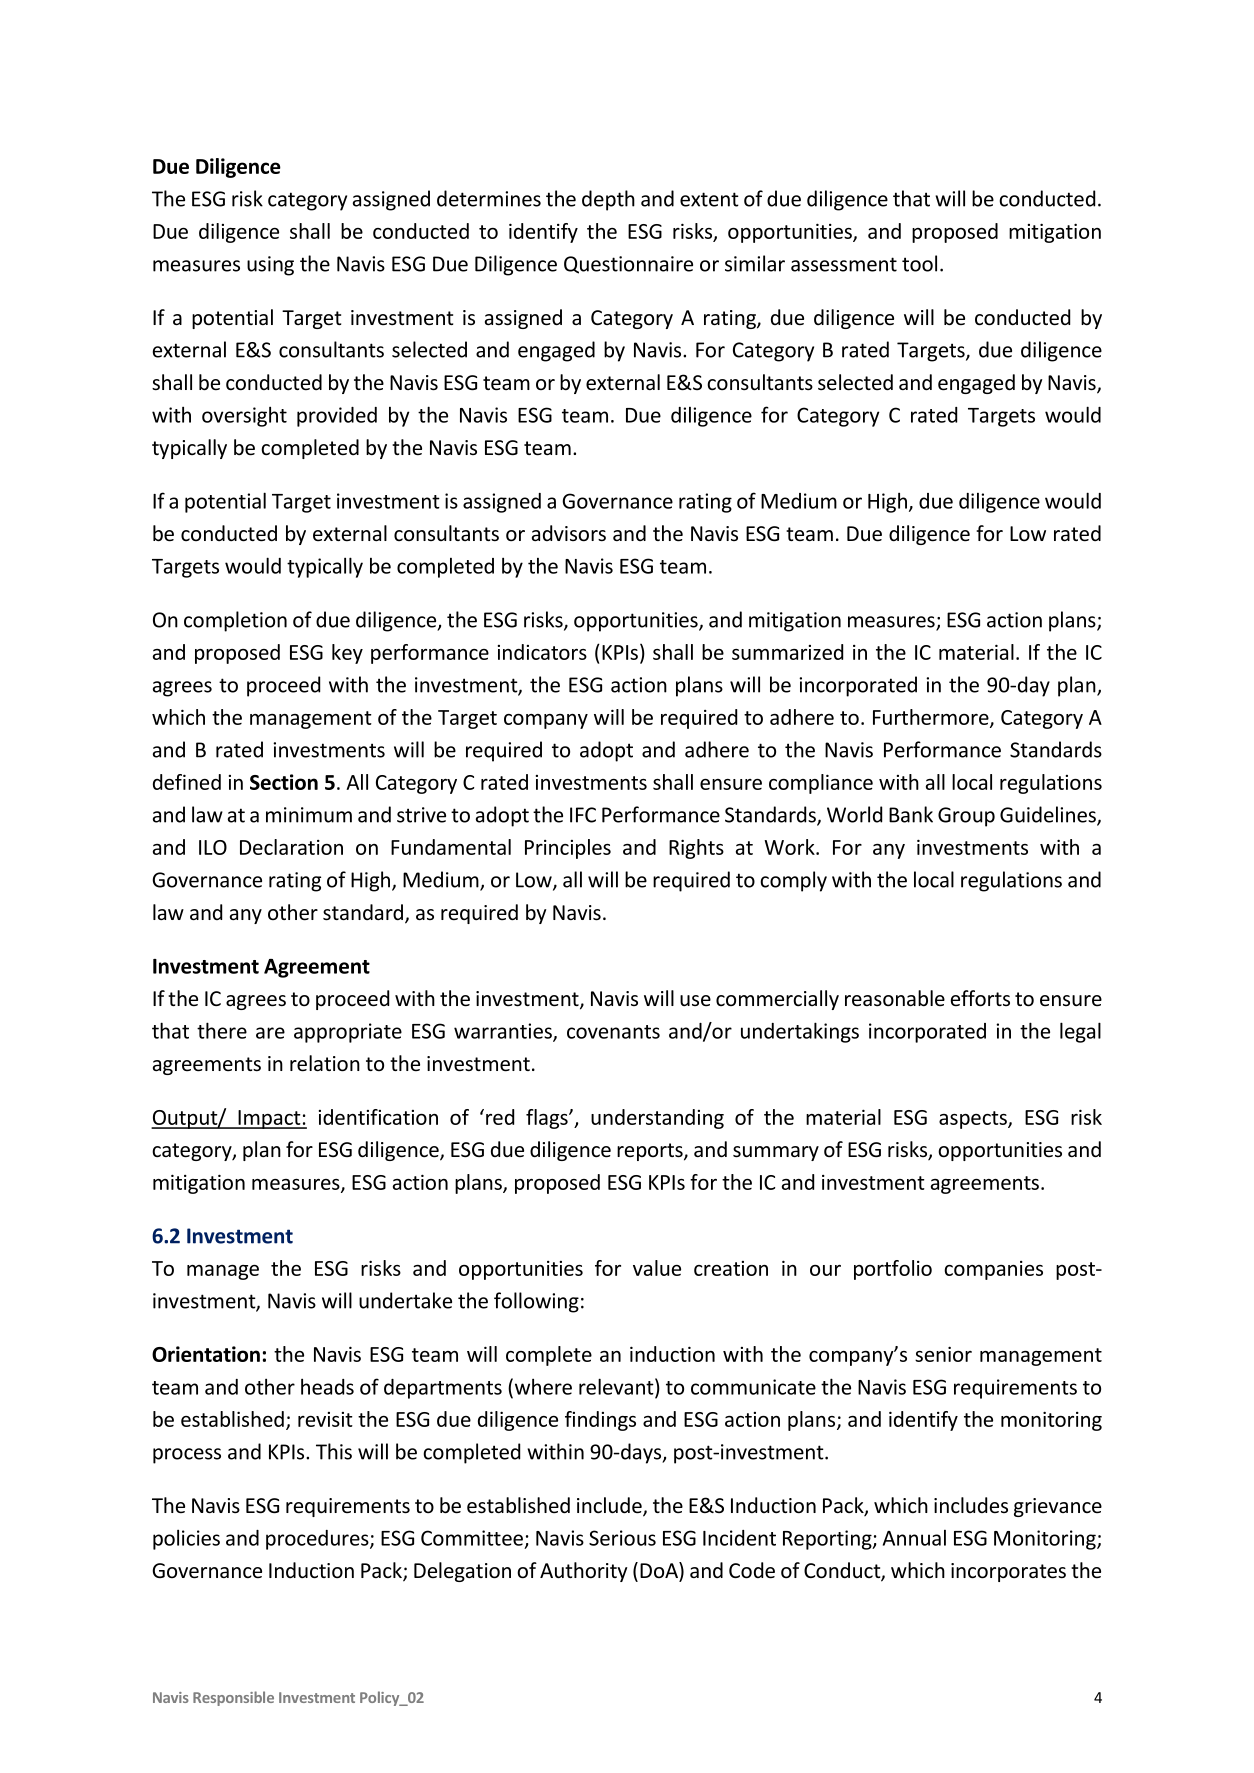 The height and width of the screenshot is (1773, 1254). I want to click on Questionnaire, so click(628, 265).
